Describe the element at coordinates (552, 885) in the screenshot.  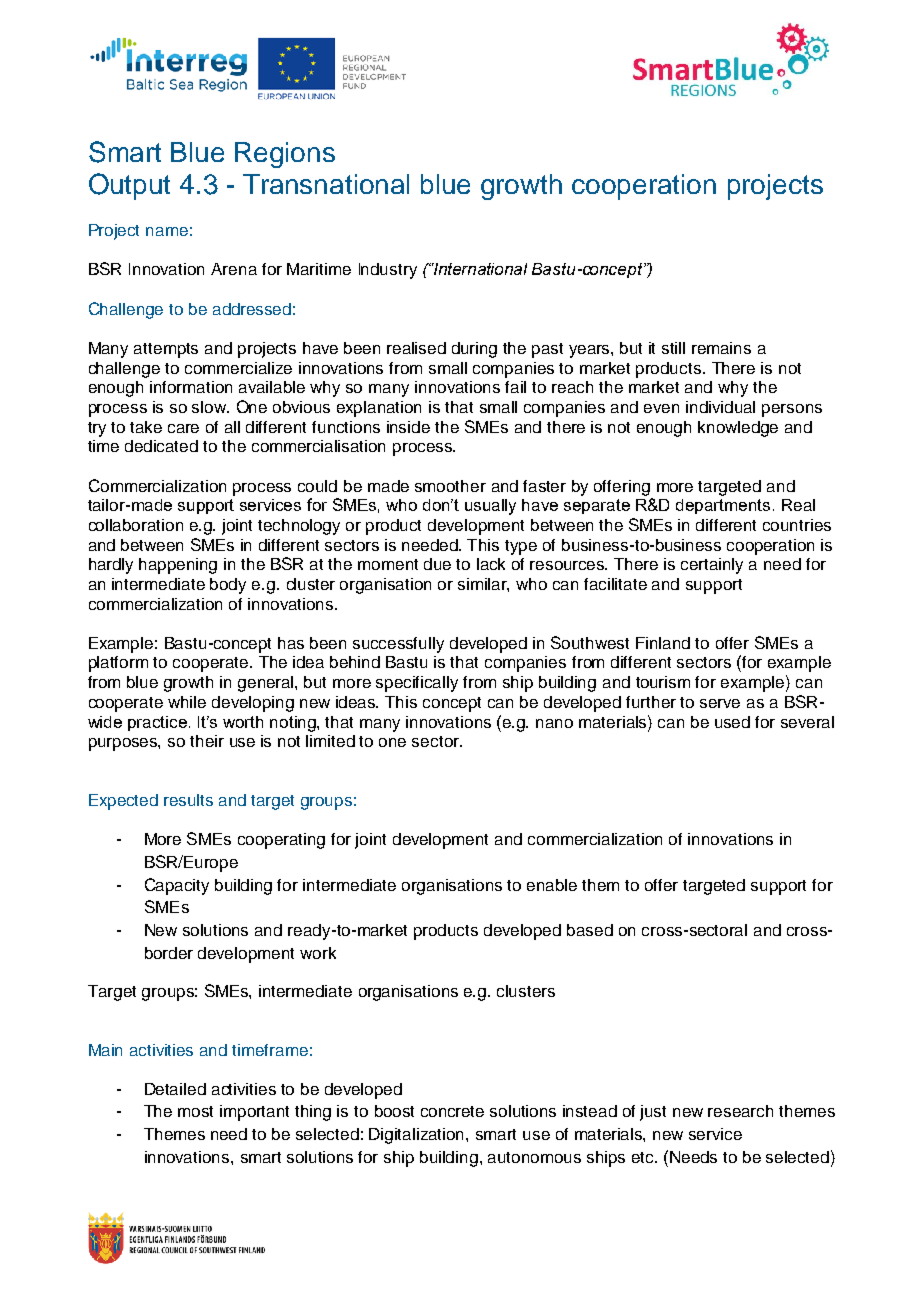
I see `enable` at that location.
